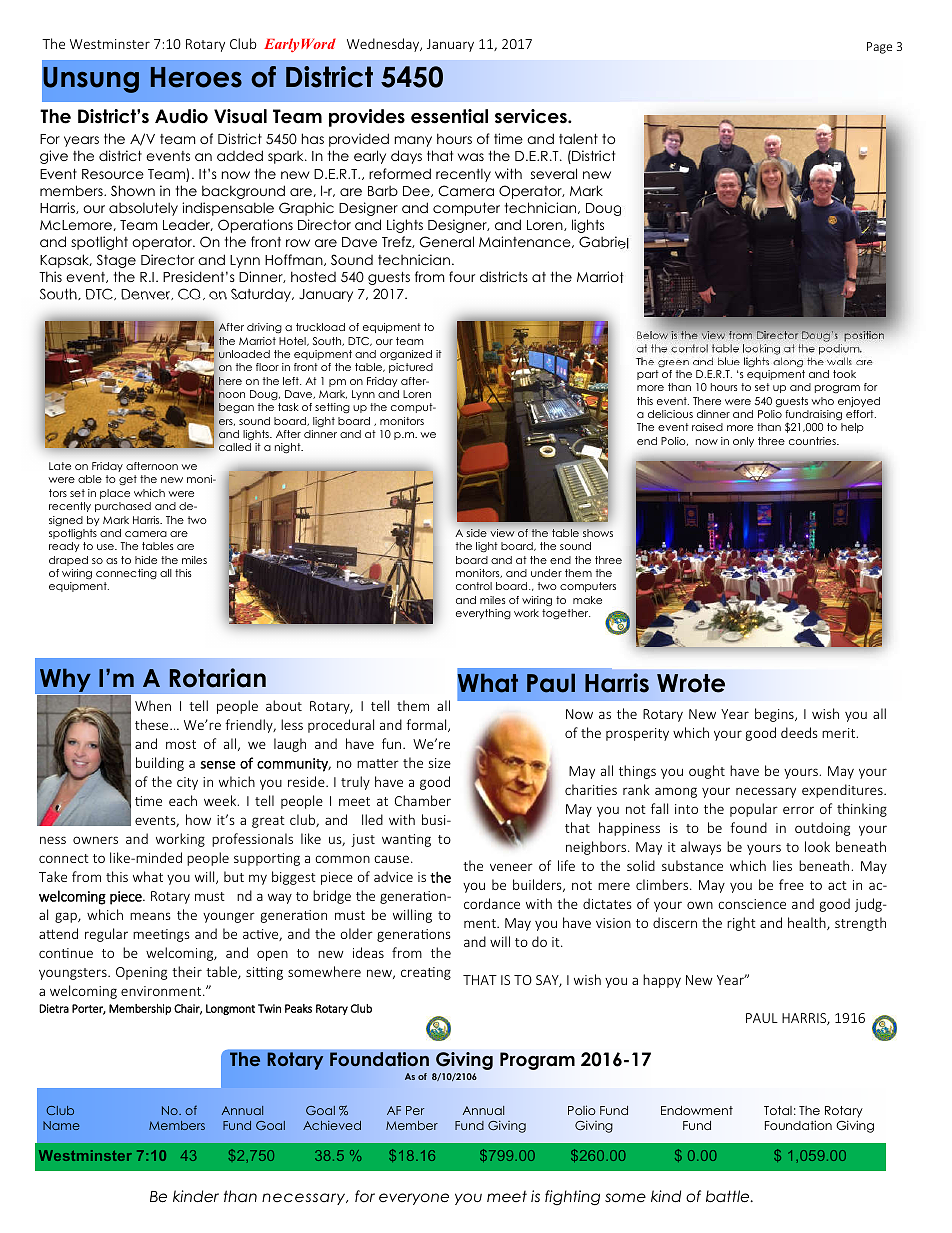  Describe the element at coordinates (449, 116) in the page. I see `essential` at that location.
